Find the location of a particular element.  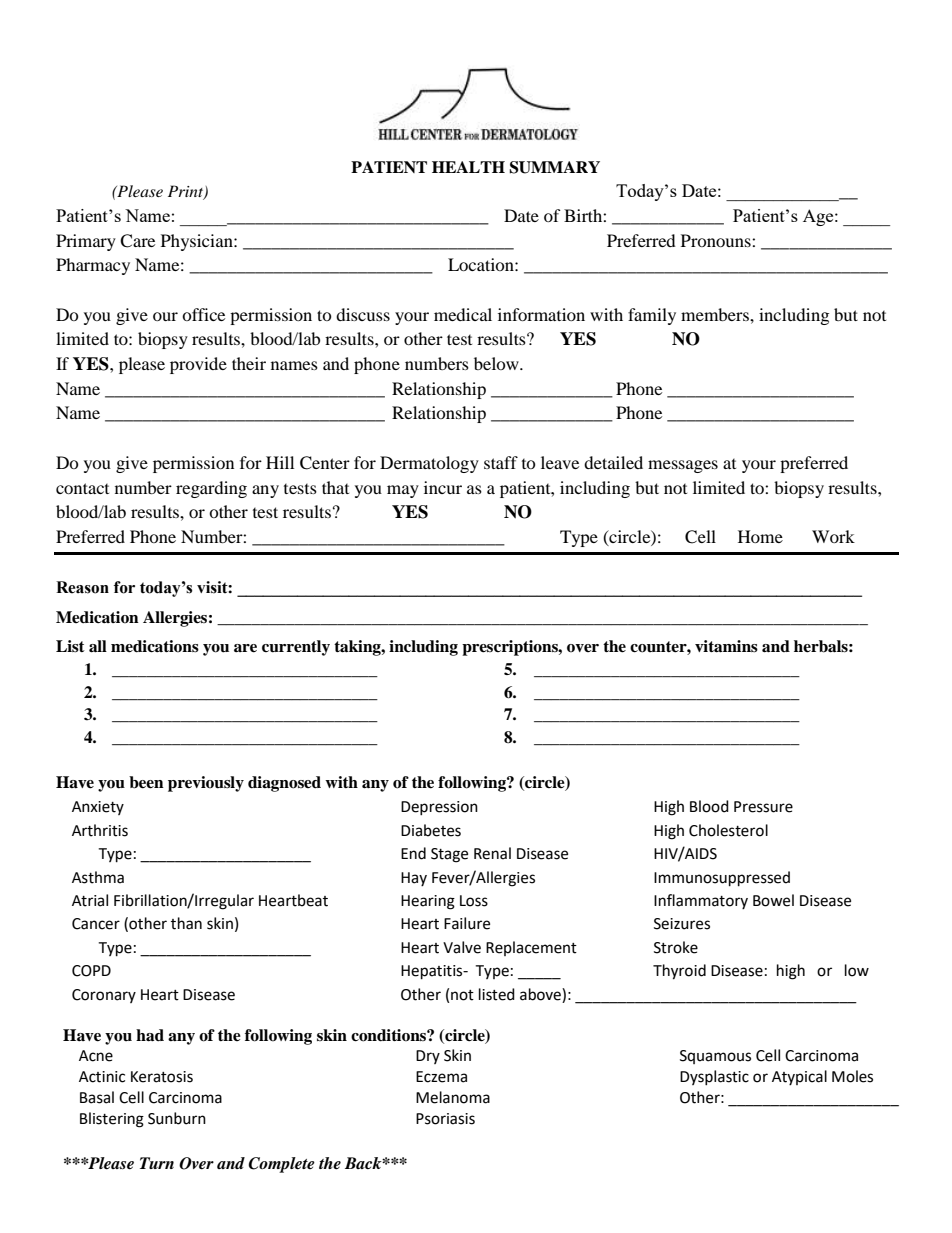

Sunburn is located at coordinates (177, 1118).
